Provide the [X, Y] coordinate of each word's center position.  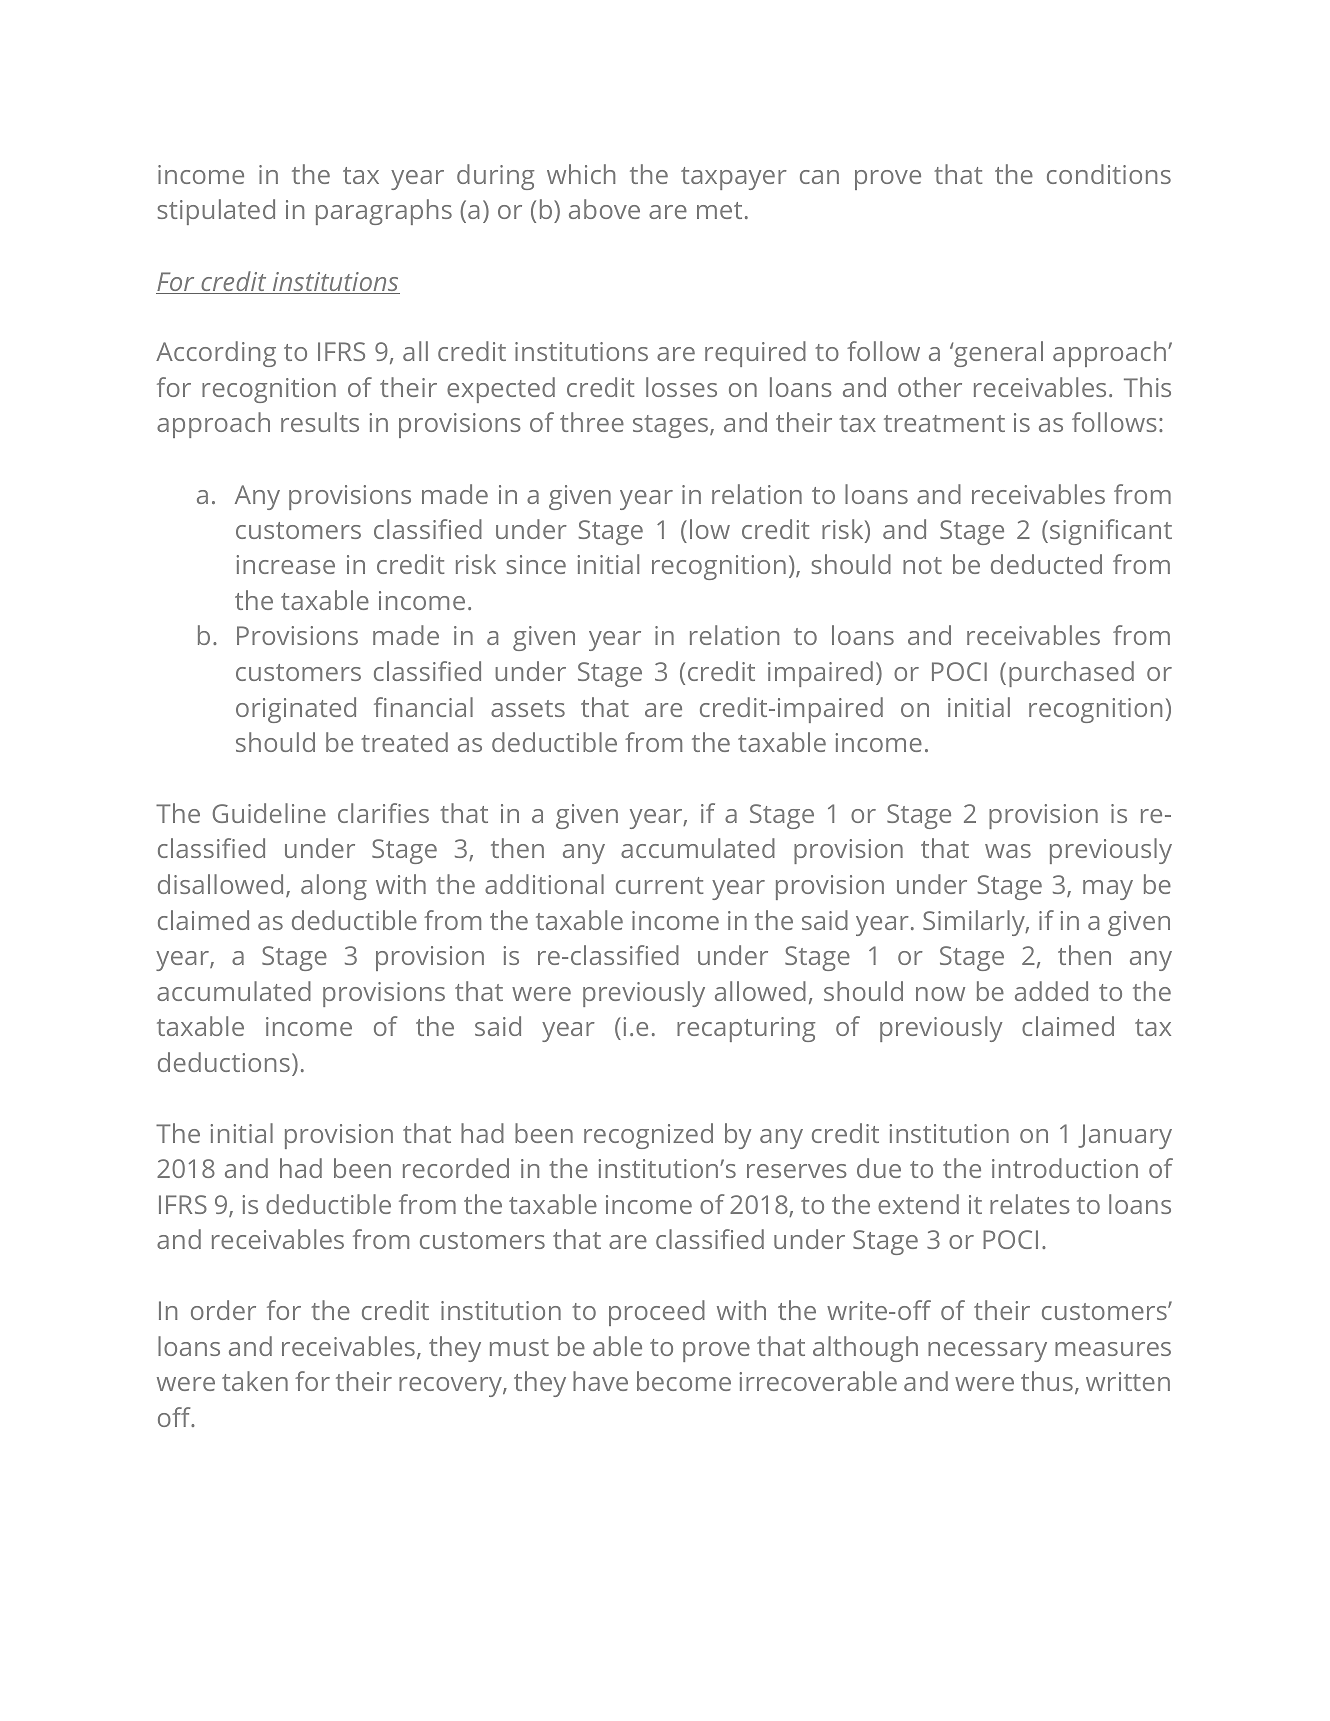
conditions [1109, 174]
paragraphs [384, 212]
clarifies [383, 813]
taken [255, 1381]
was [1008, 851]
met [719, 210]
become [684, 1381]
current [659, 885]
